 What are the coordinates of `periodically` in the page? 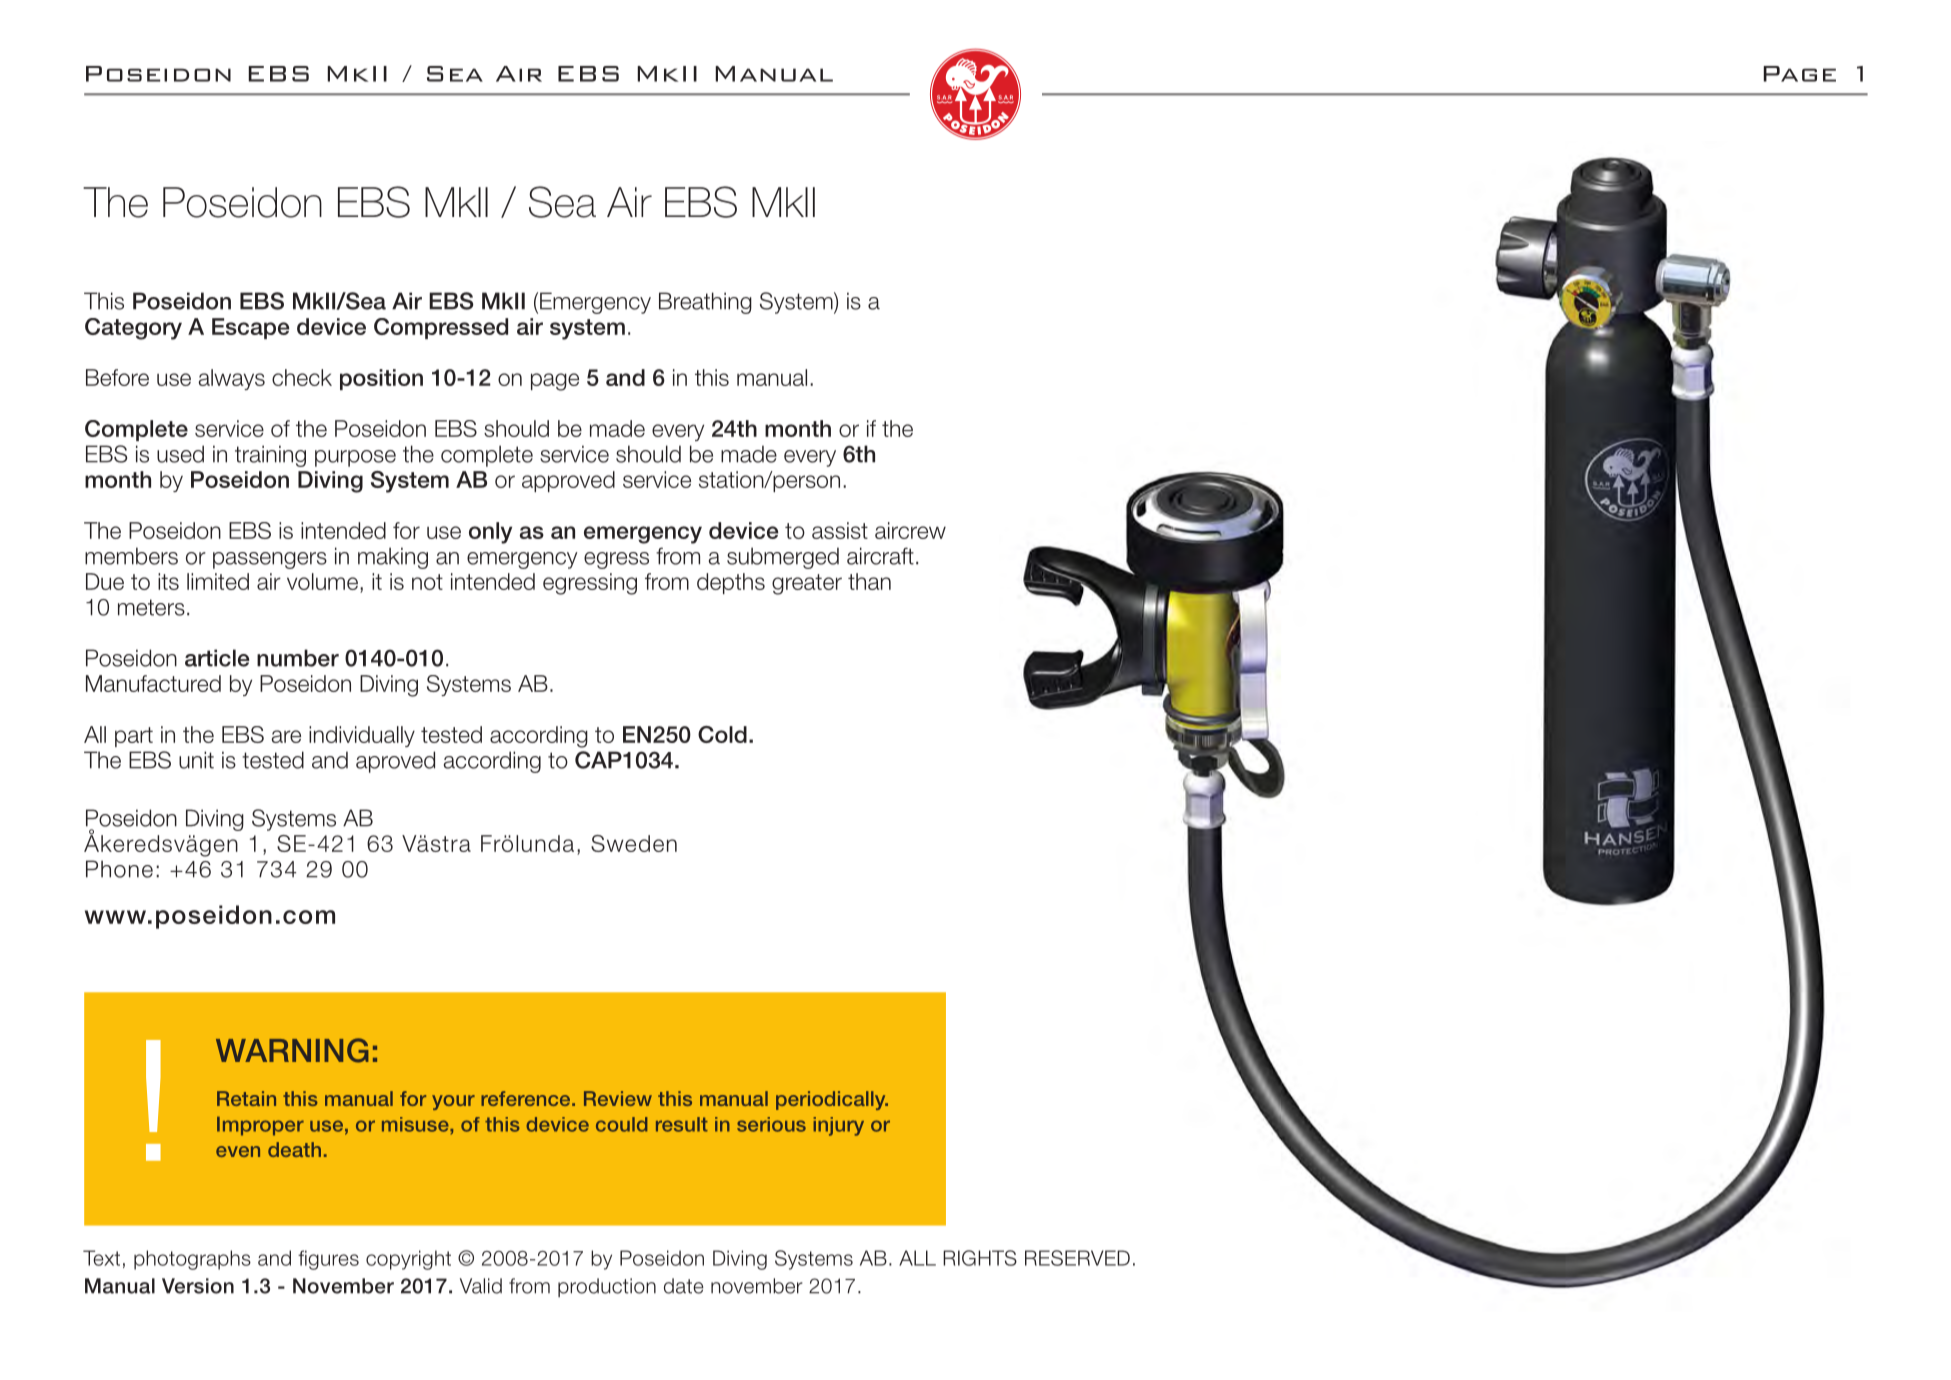 It's located at (832, 1100).
